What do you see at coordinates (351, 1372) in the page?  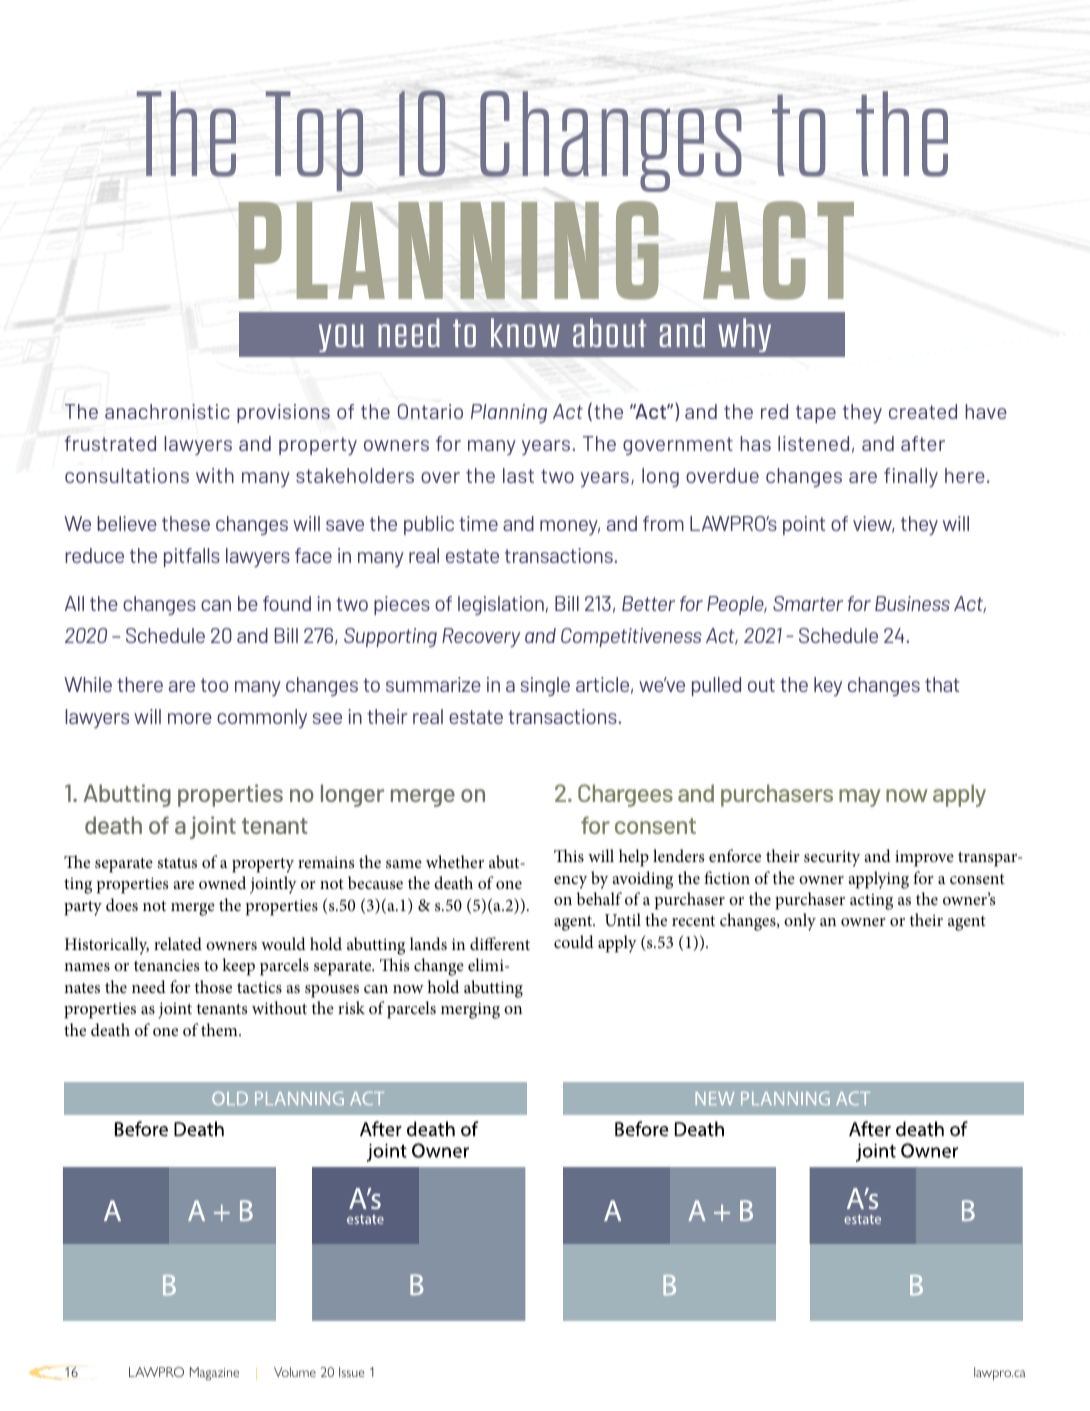 I see `Issue` at bounding box center [351, 1372].
